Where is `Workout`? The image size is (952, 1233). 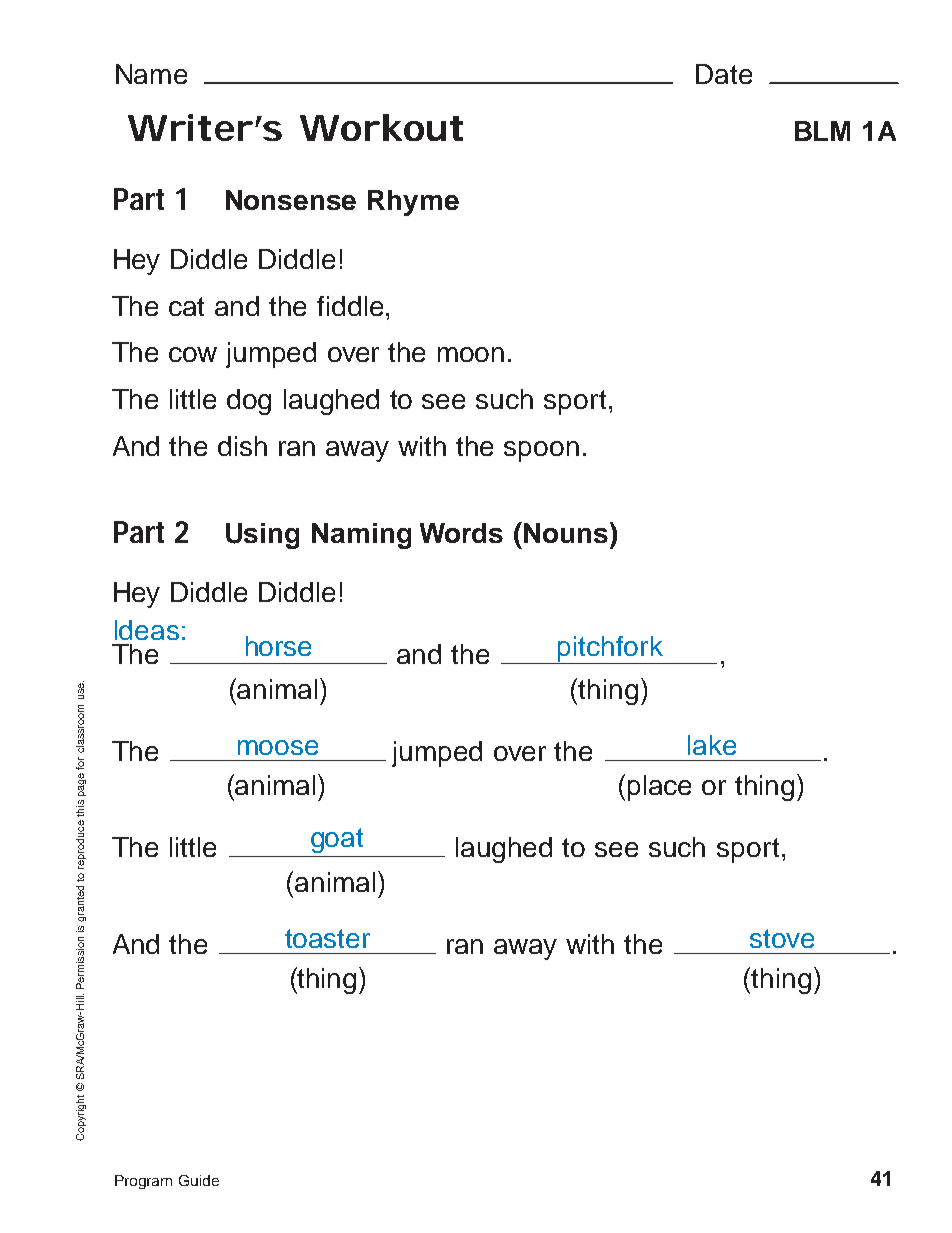
Workout is located at coordinates (381, 127).
